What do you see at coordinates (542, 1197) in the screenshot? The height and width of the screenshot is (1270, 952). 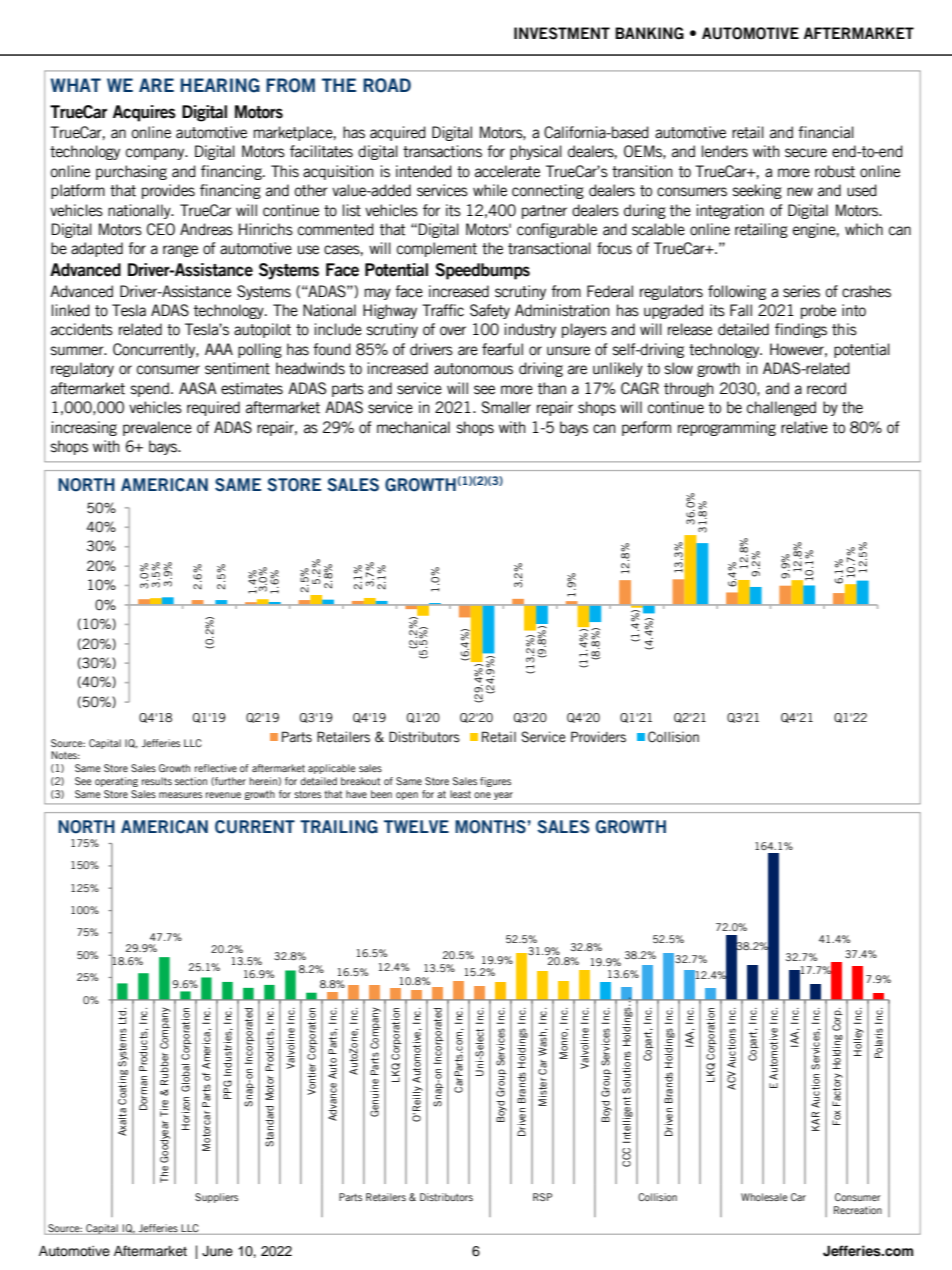 I see `RSP` at bounding box center [542, 1197].
